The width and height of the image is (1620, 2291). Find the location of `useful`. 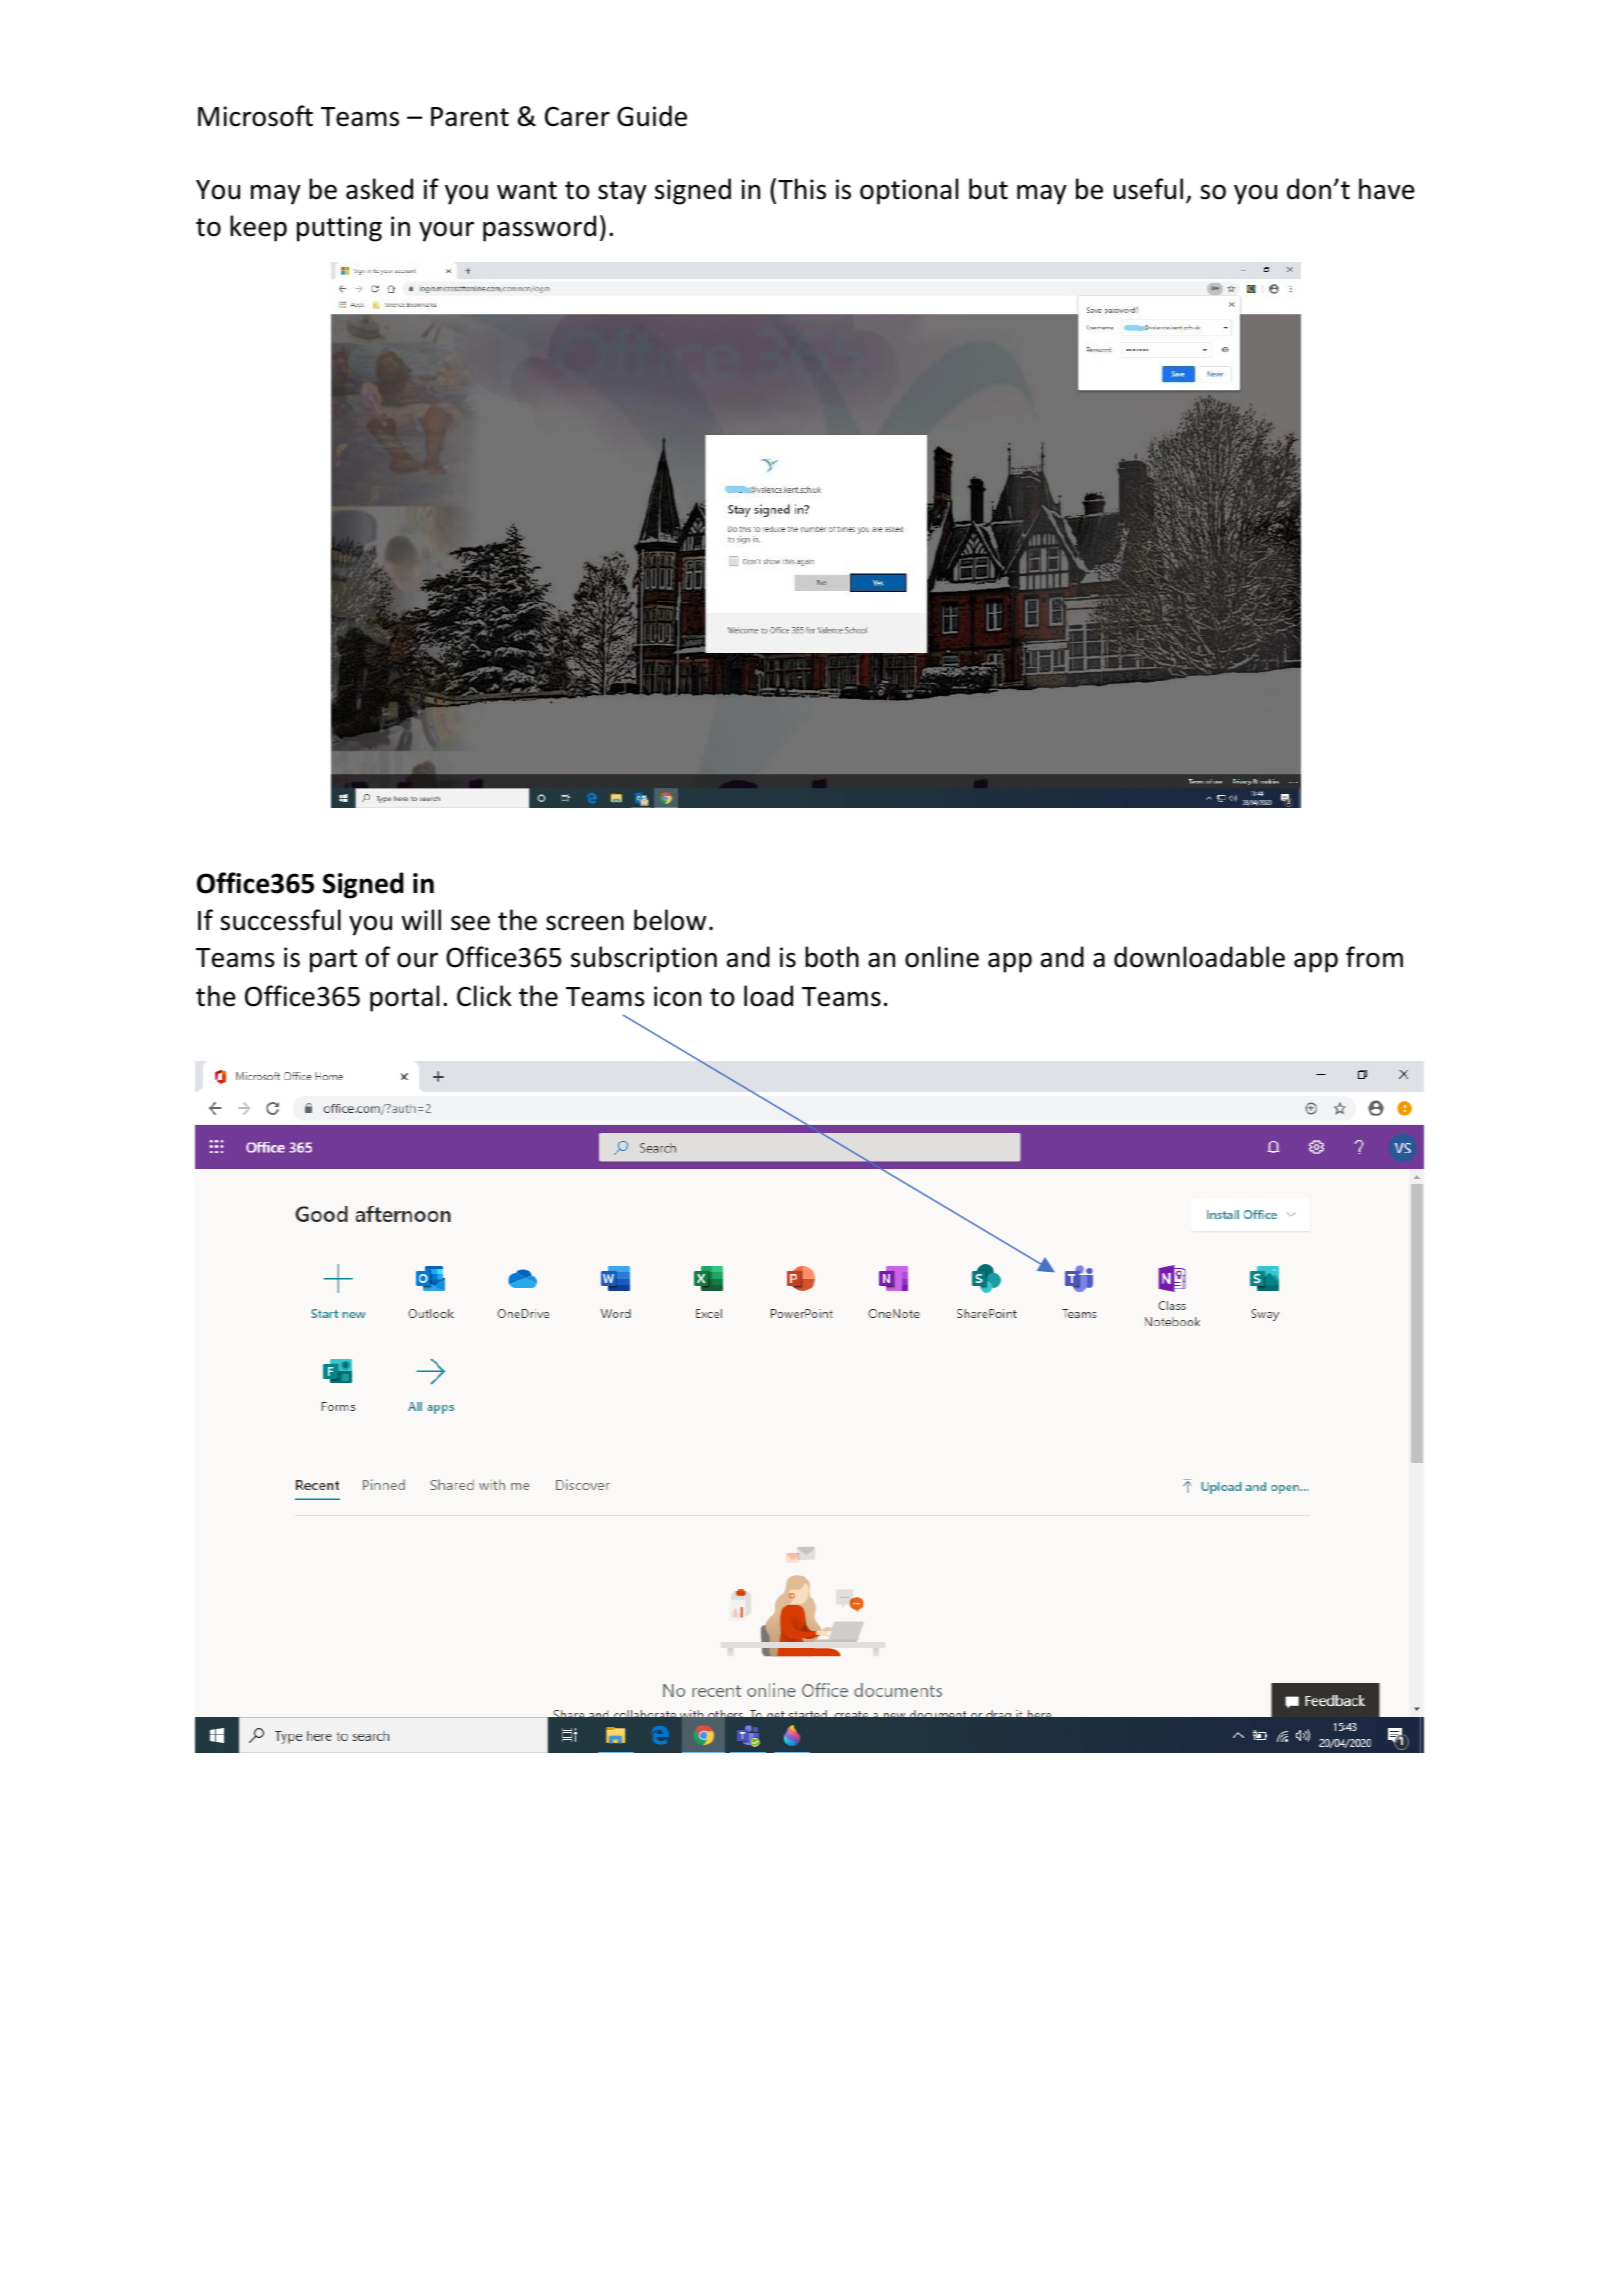

useful is located at coordinates (1148, 189).
